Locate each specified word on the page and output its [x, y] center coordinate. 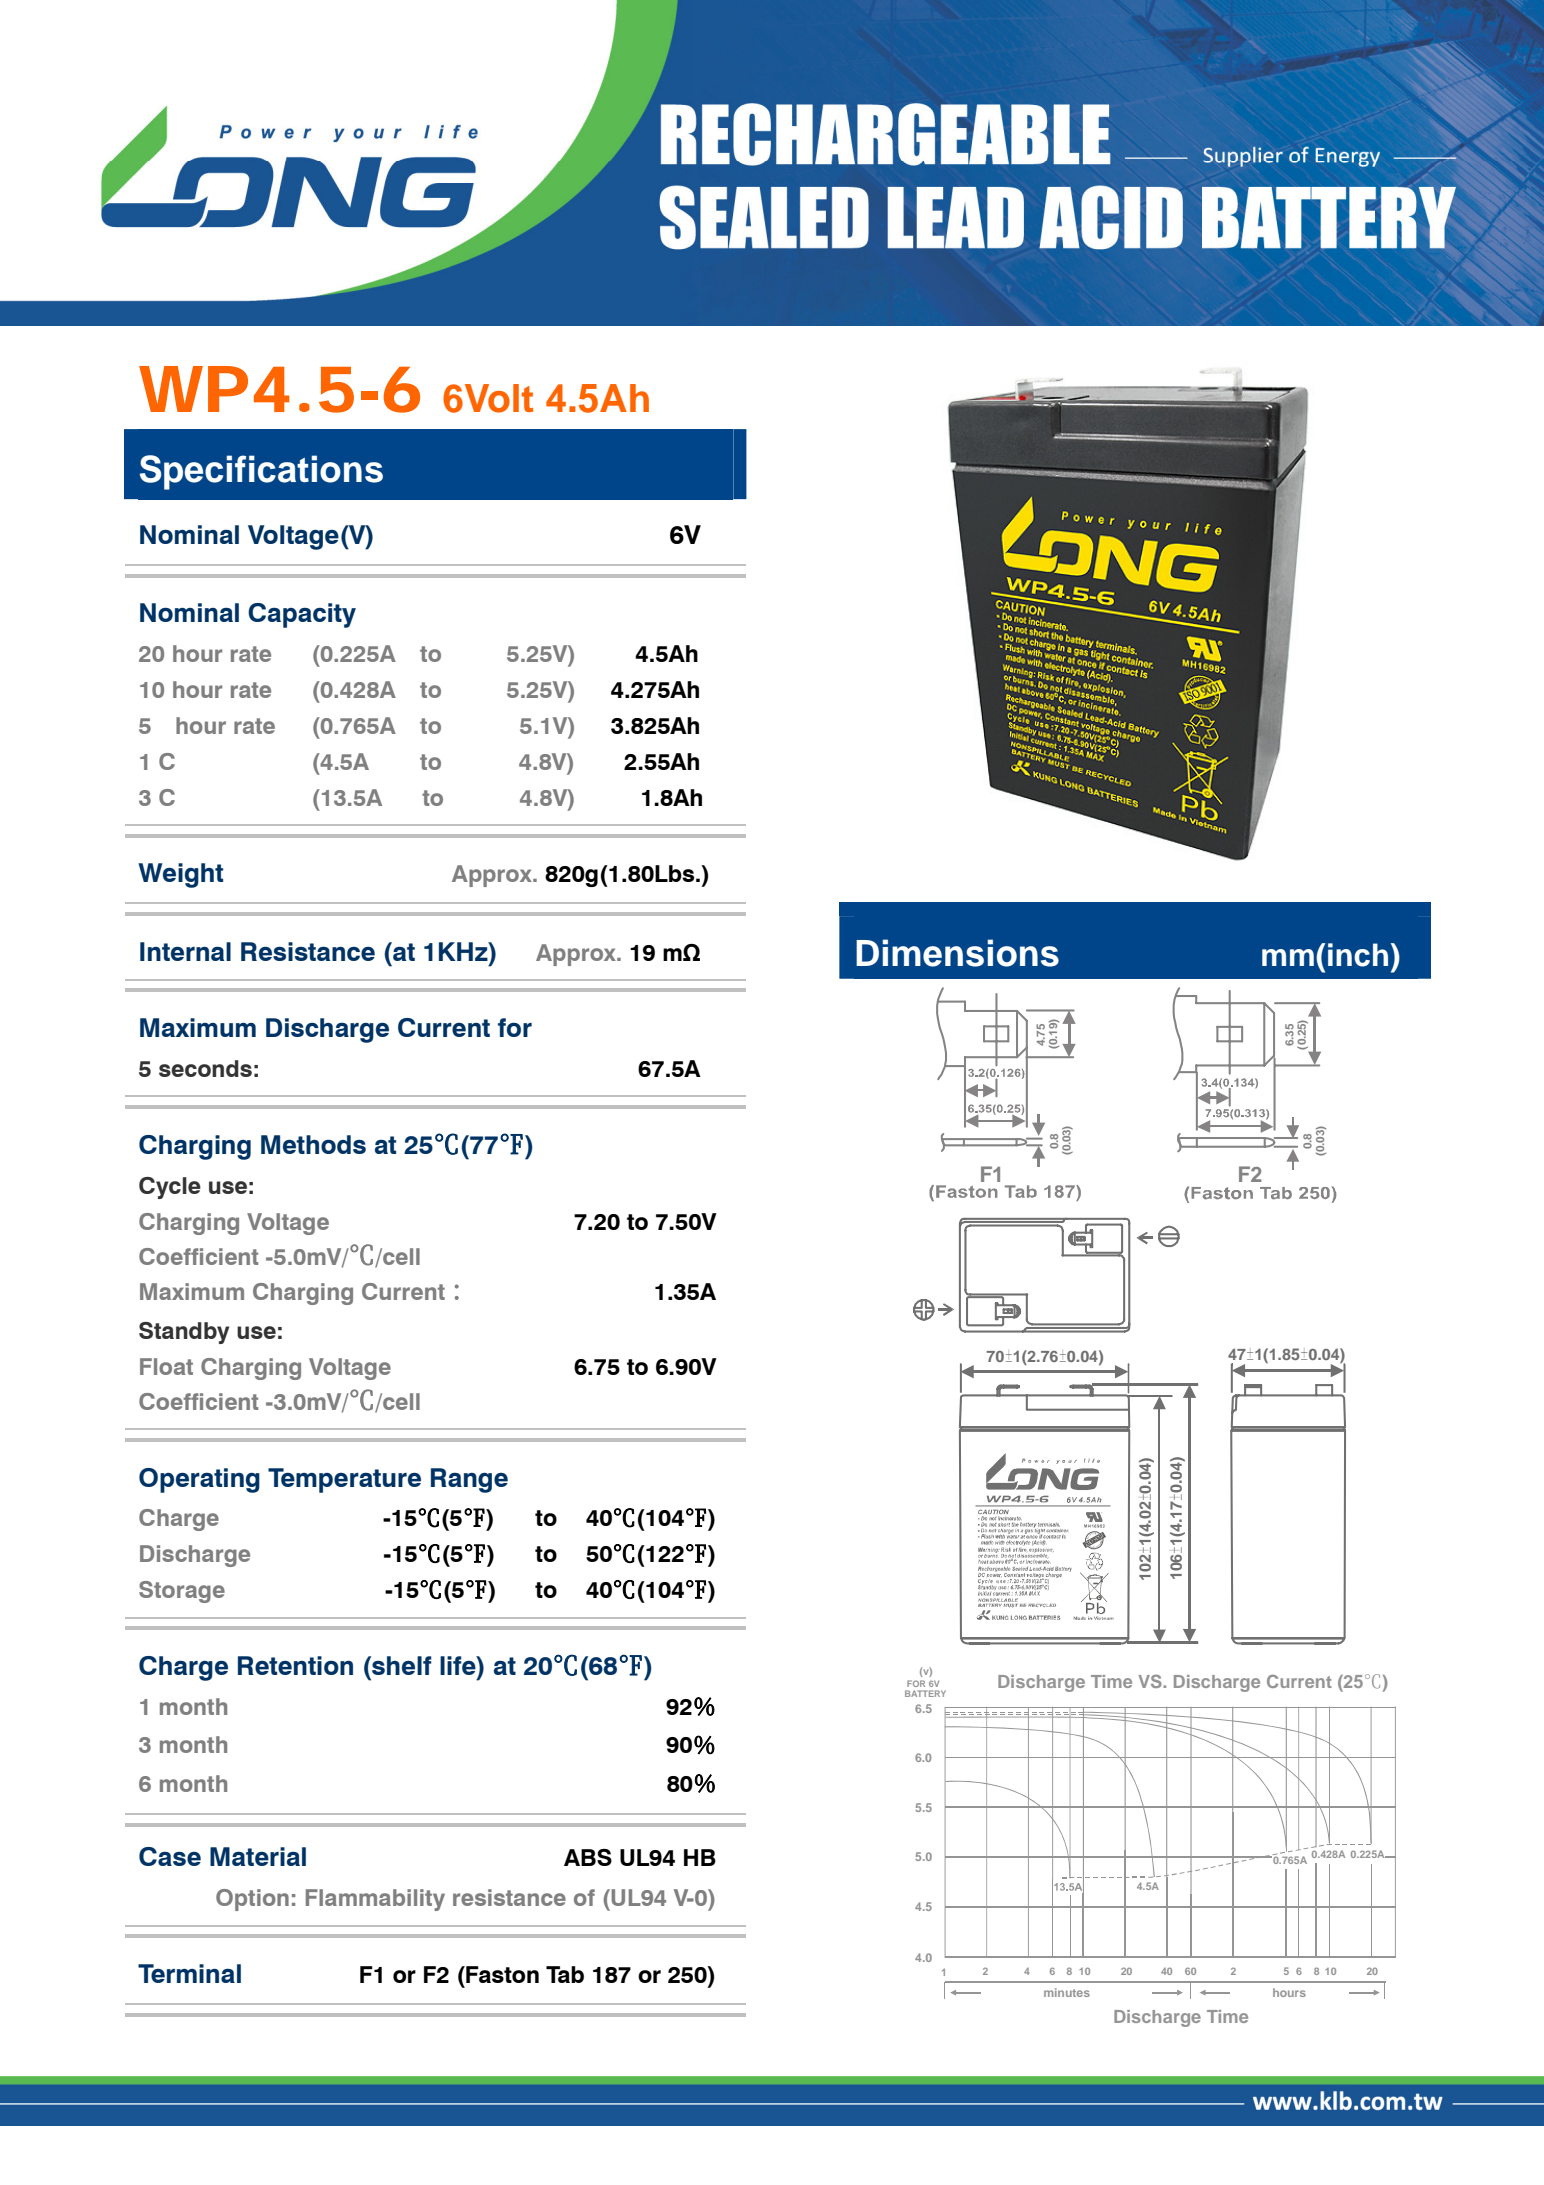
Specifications [261, 472]
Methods [313, 1144]
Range [469, 1480]
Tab [565, 1974]
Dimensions [957, 953]
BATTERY [925, 1693]
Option [252, 1900]
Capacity [302, 615]
